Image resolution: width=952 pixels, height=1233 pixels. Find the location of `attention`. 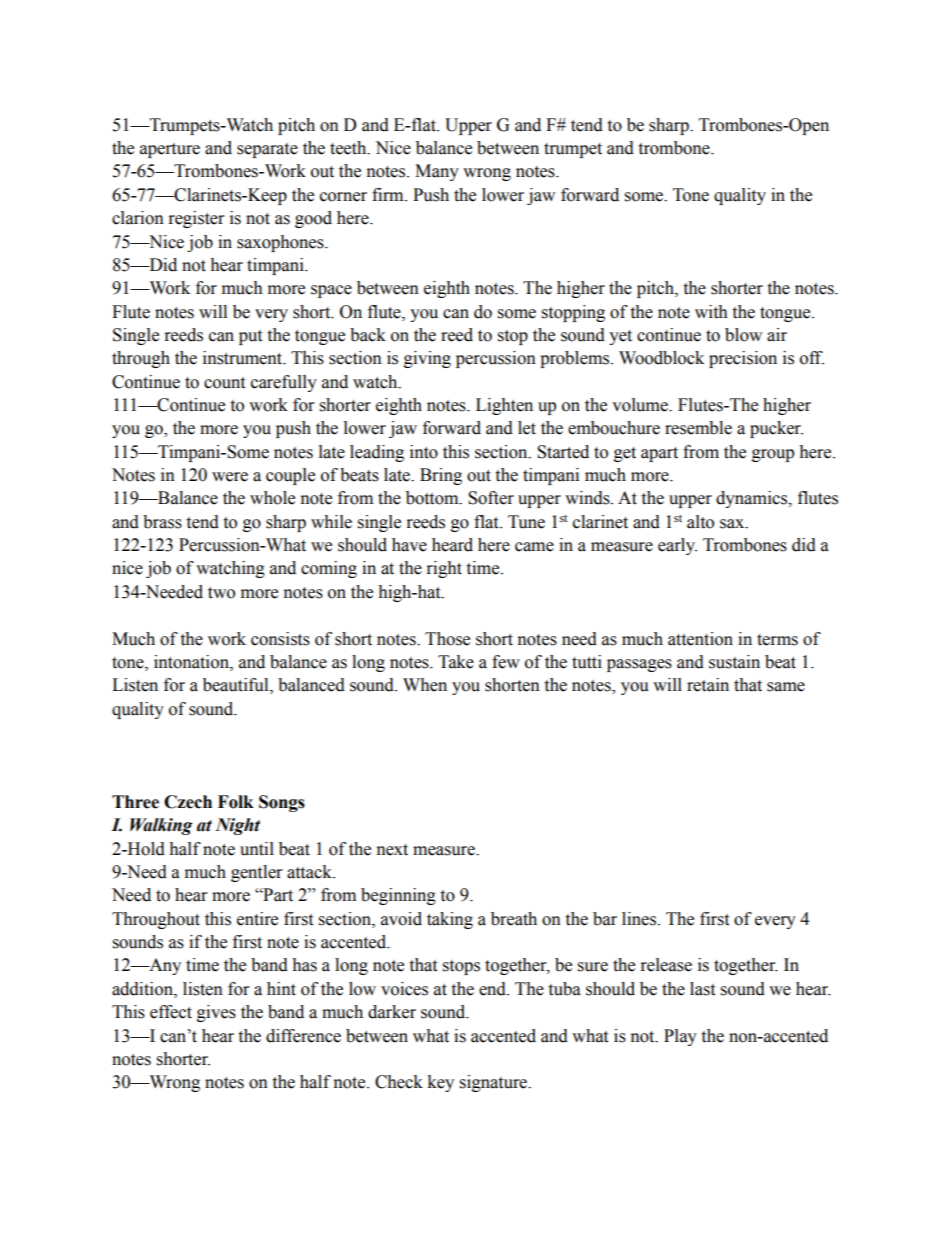

attention is located at coordinates (700, 639).
